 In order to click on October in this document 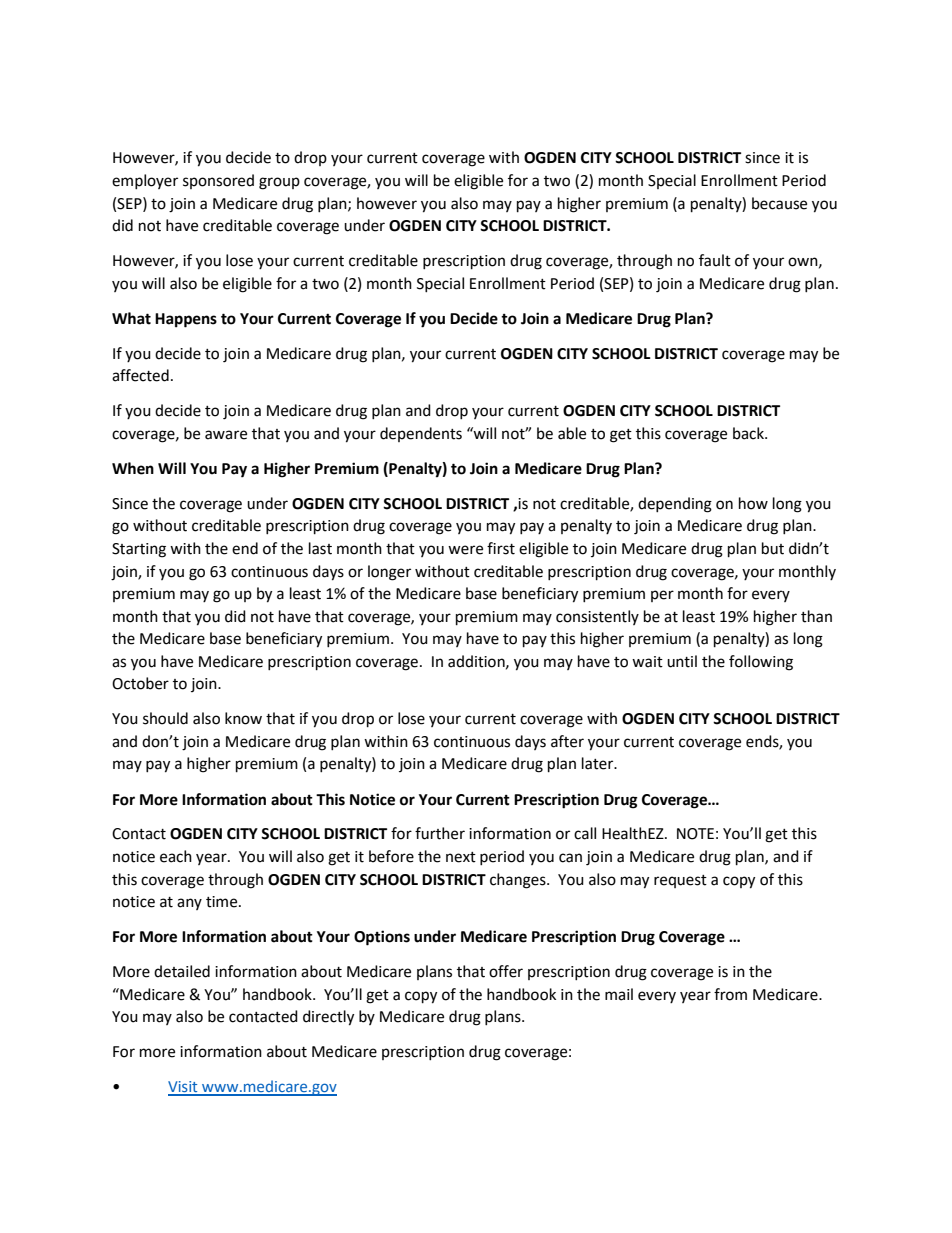, I will do `click(140, 683)`.
